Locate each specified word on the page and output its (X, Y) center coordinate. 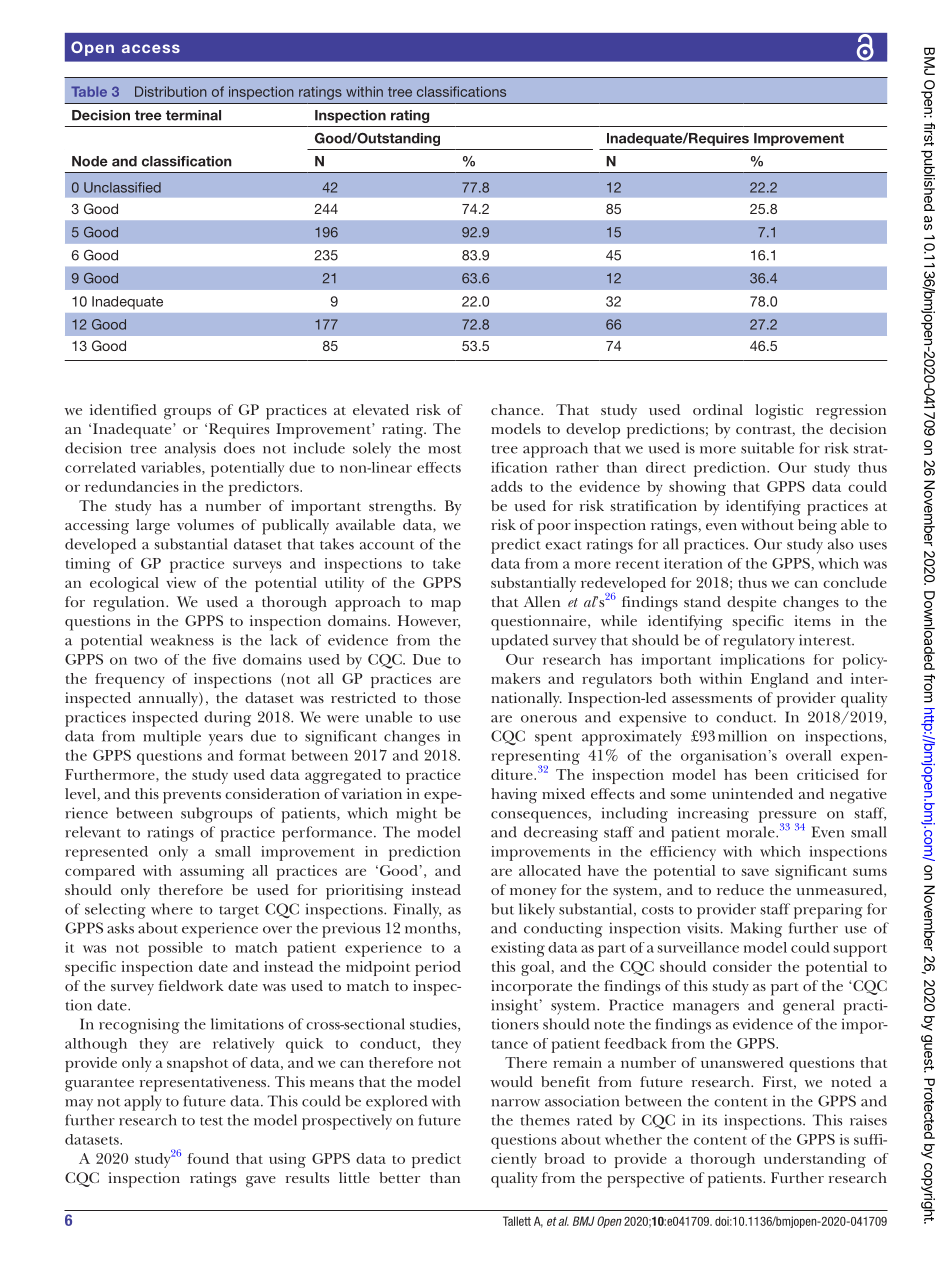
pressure (787, 818)
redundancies (132, 486)
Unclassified (122, 187)
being (817, 527)
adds (506, 486)
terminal (193, 115)
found (208, 1158)
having (514, 796)
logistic (779, 412)
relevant (93, 832)
